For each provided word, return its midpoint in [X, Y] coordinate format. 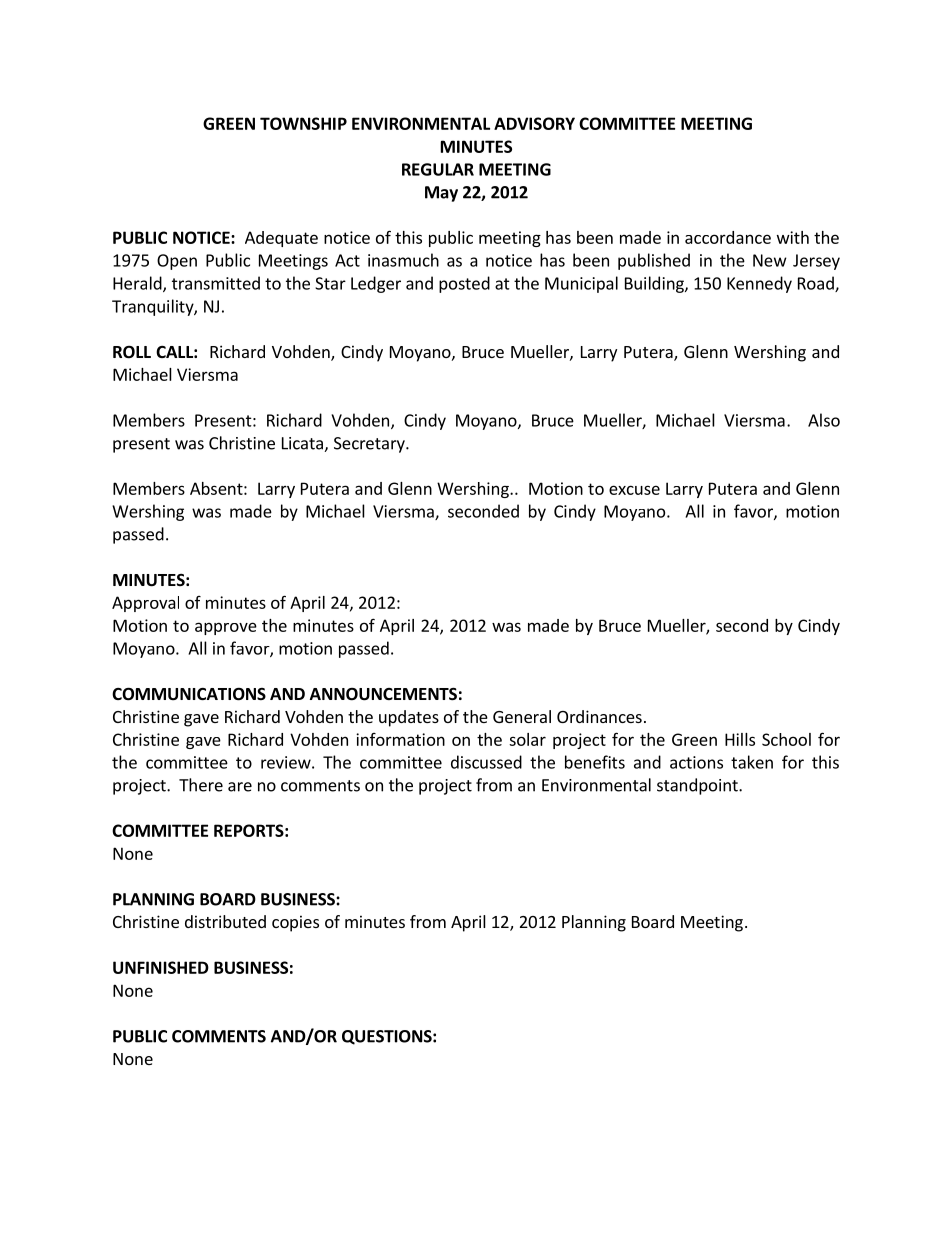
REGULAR [438, 169]
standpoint [698, 786]
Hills [740, 739]
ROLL [132, 352]
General [522, 716]
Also [824, 420]
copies [295, 923]
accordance [728, 237]
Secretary [370, 445]
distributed [225, 921]
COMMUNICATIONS [189, 694]
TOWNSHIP [303, 123]
